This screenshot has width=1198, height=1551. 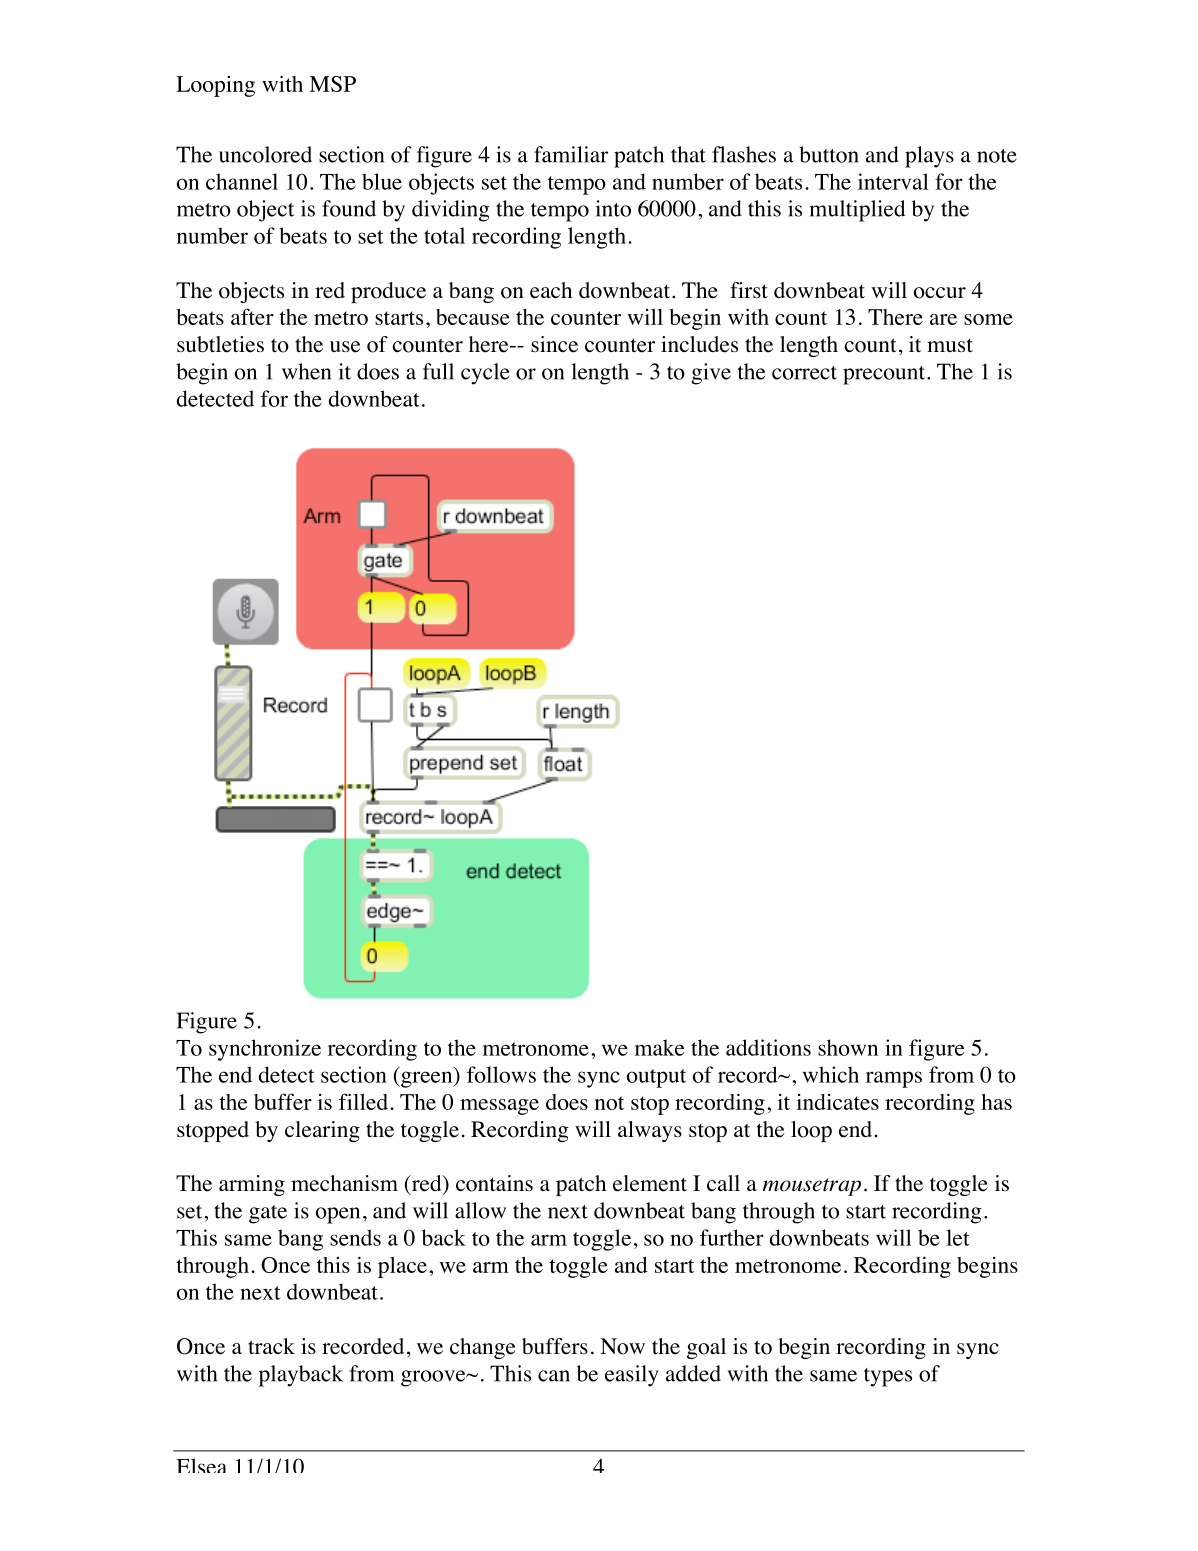 What do you see at coordinates (571, 154) in the screenshot?
I see `familiar` at bounding box center [571, 154].
